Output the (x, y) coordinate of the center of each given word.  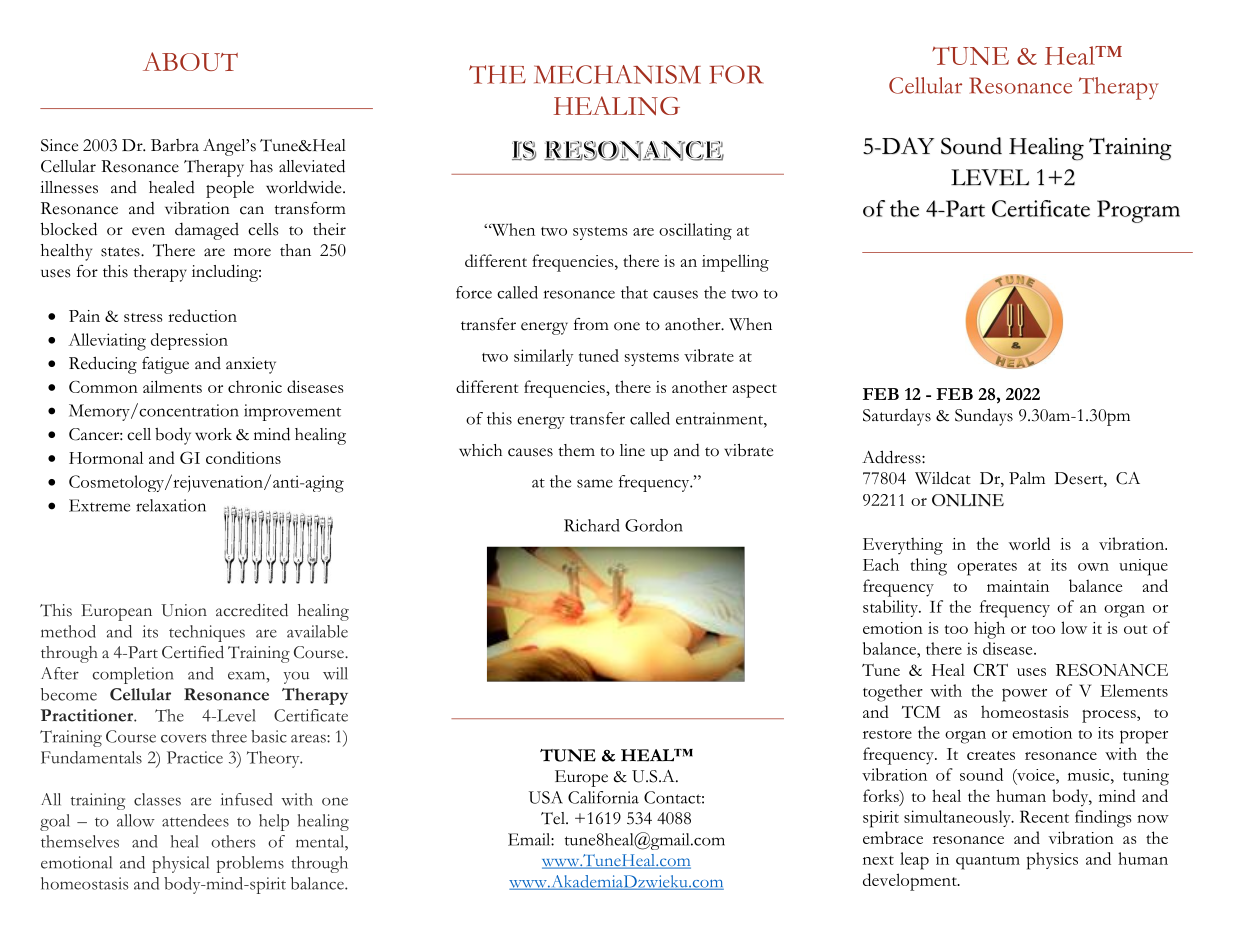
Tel (554, 818)
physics (1052, 861)
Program (1138, 211)
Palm (1027, 478)
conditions (243, 457)
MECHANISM (617, 74)
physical (180, 864)
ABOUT (190, 61)
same (595, 483)
